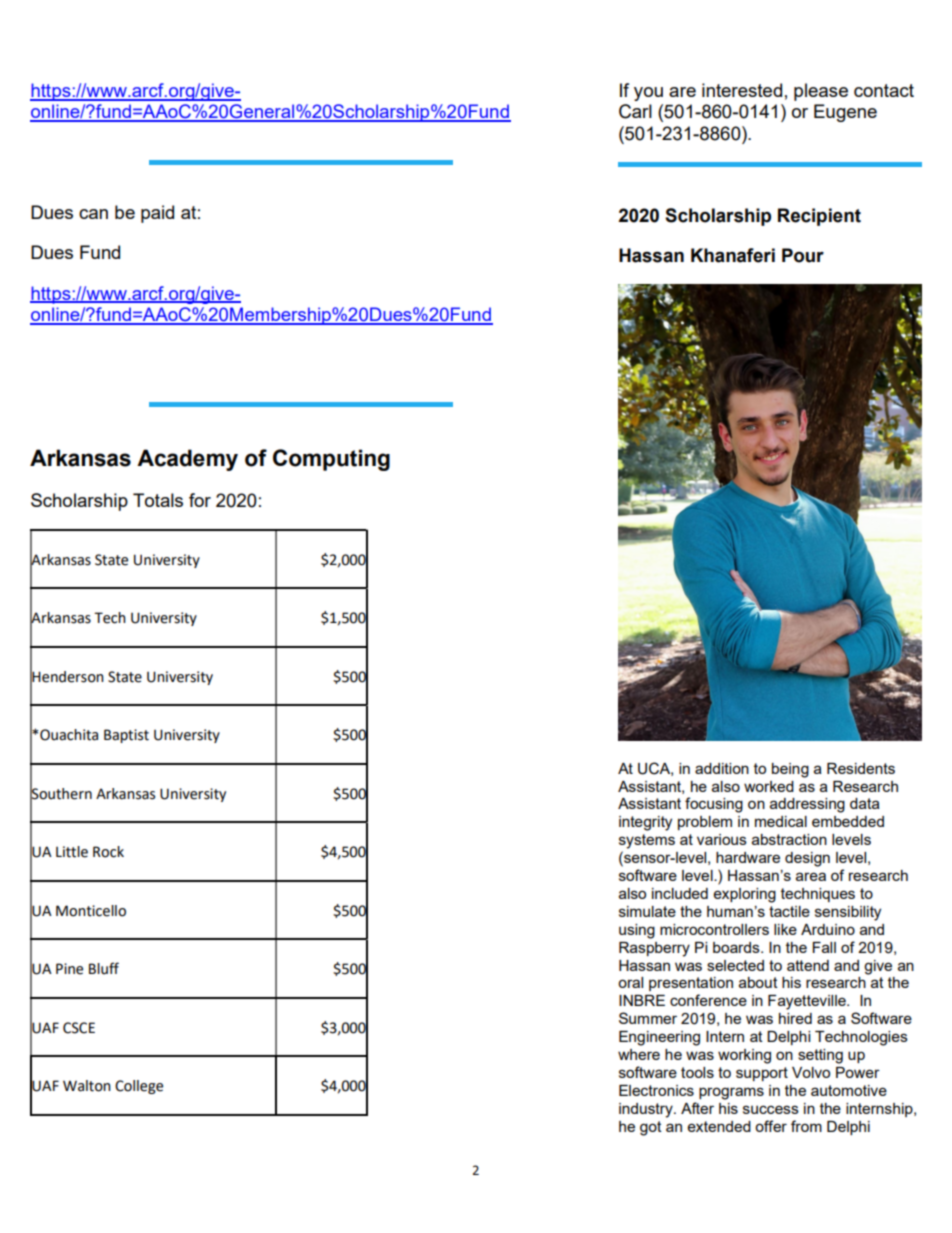 Image resolution: width=952 pixels, height=1233 pixels. I want to click on Academy, so click(187, 460).
